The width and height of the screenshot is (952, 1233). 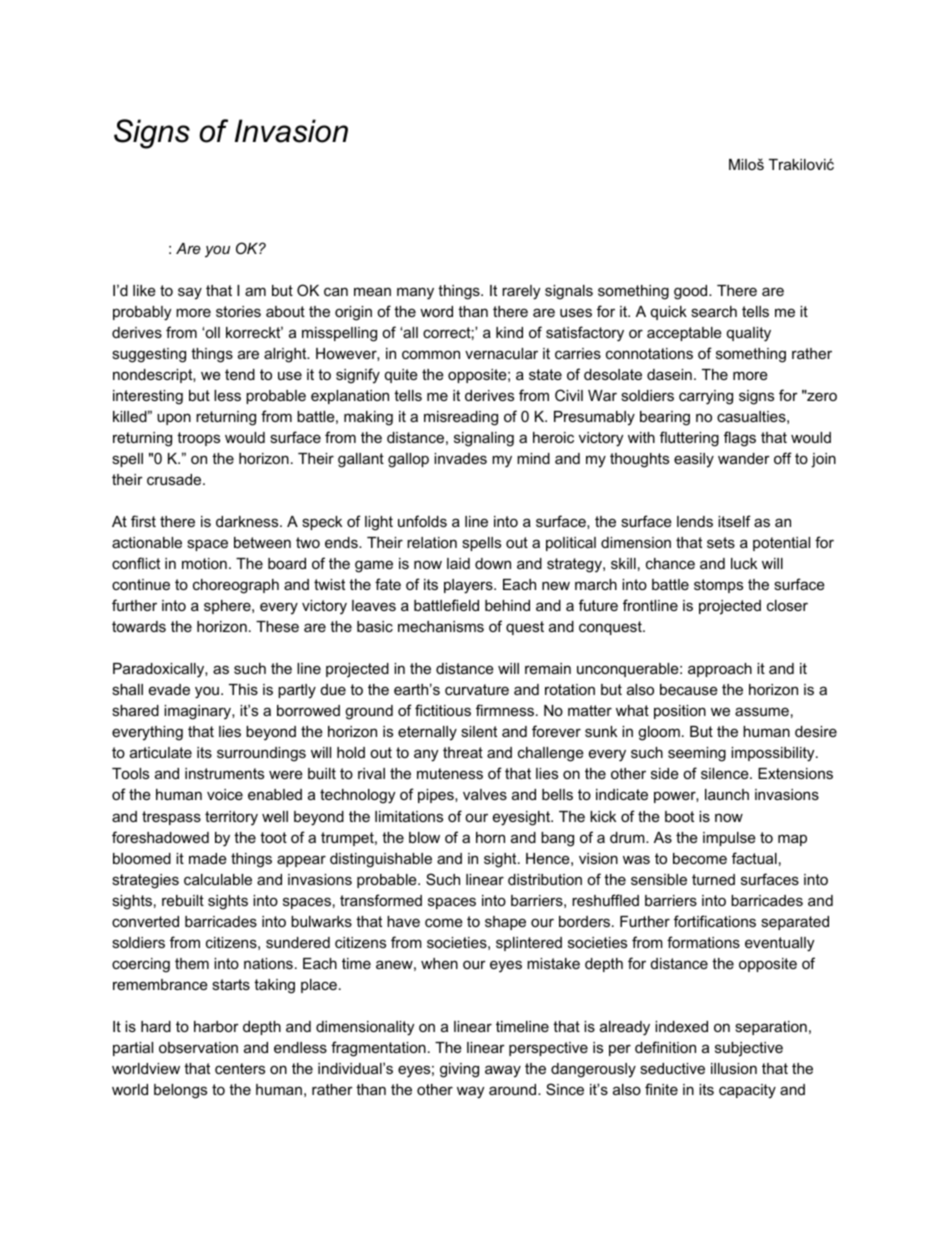 What do you see at coordinates (436, 311) in the screenshot?
I see `word` at bounding box center [436, 311].
